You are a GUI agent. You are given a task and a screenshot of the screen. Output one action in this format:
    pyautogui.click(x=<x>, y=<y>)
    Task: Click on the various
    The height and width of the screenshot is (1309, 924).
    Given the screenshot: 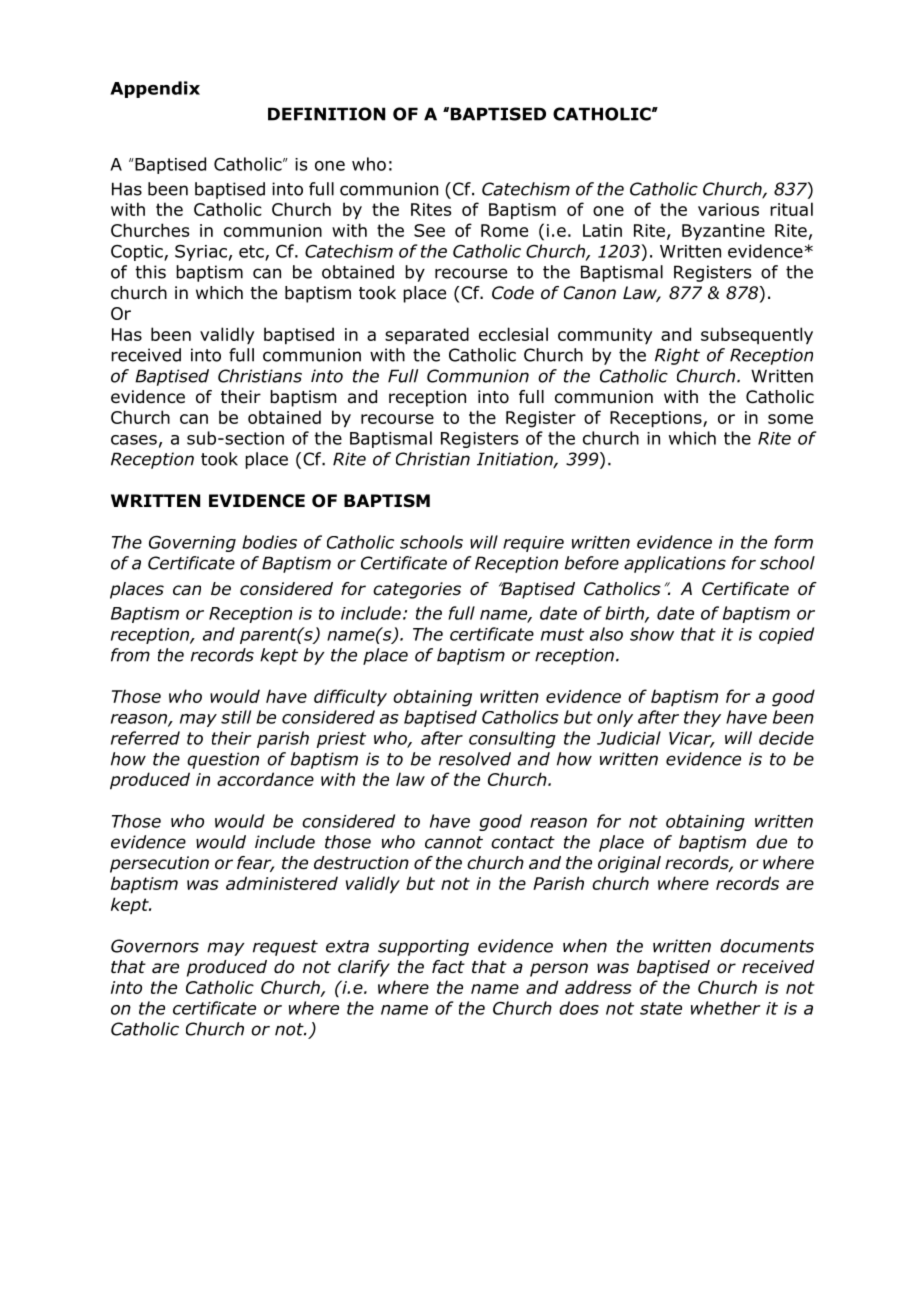 What is the action you would take?
    pyautogui.click(x=728, y=209)
